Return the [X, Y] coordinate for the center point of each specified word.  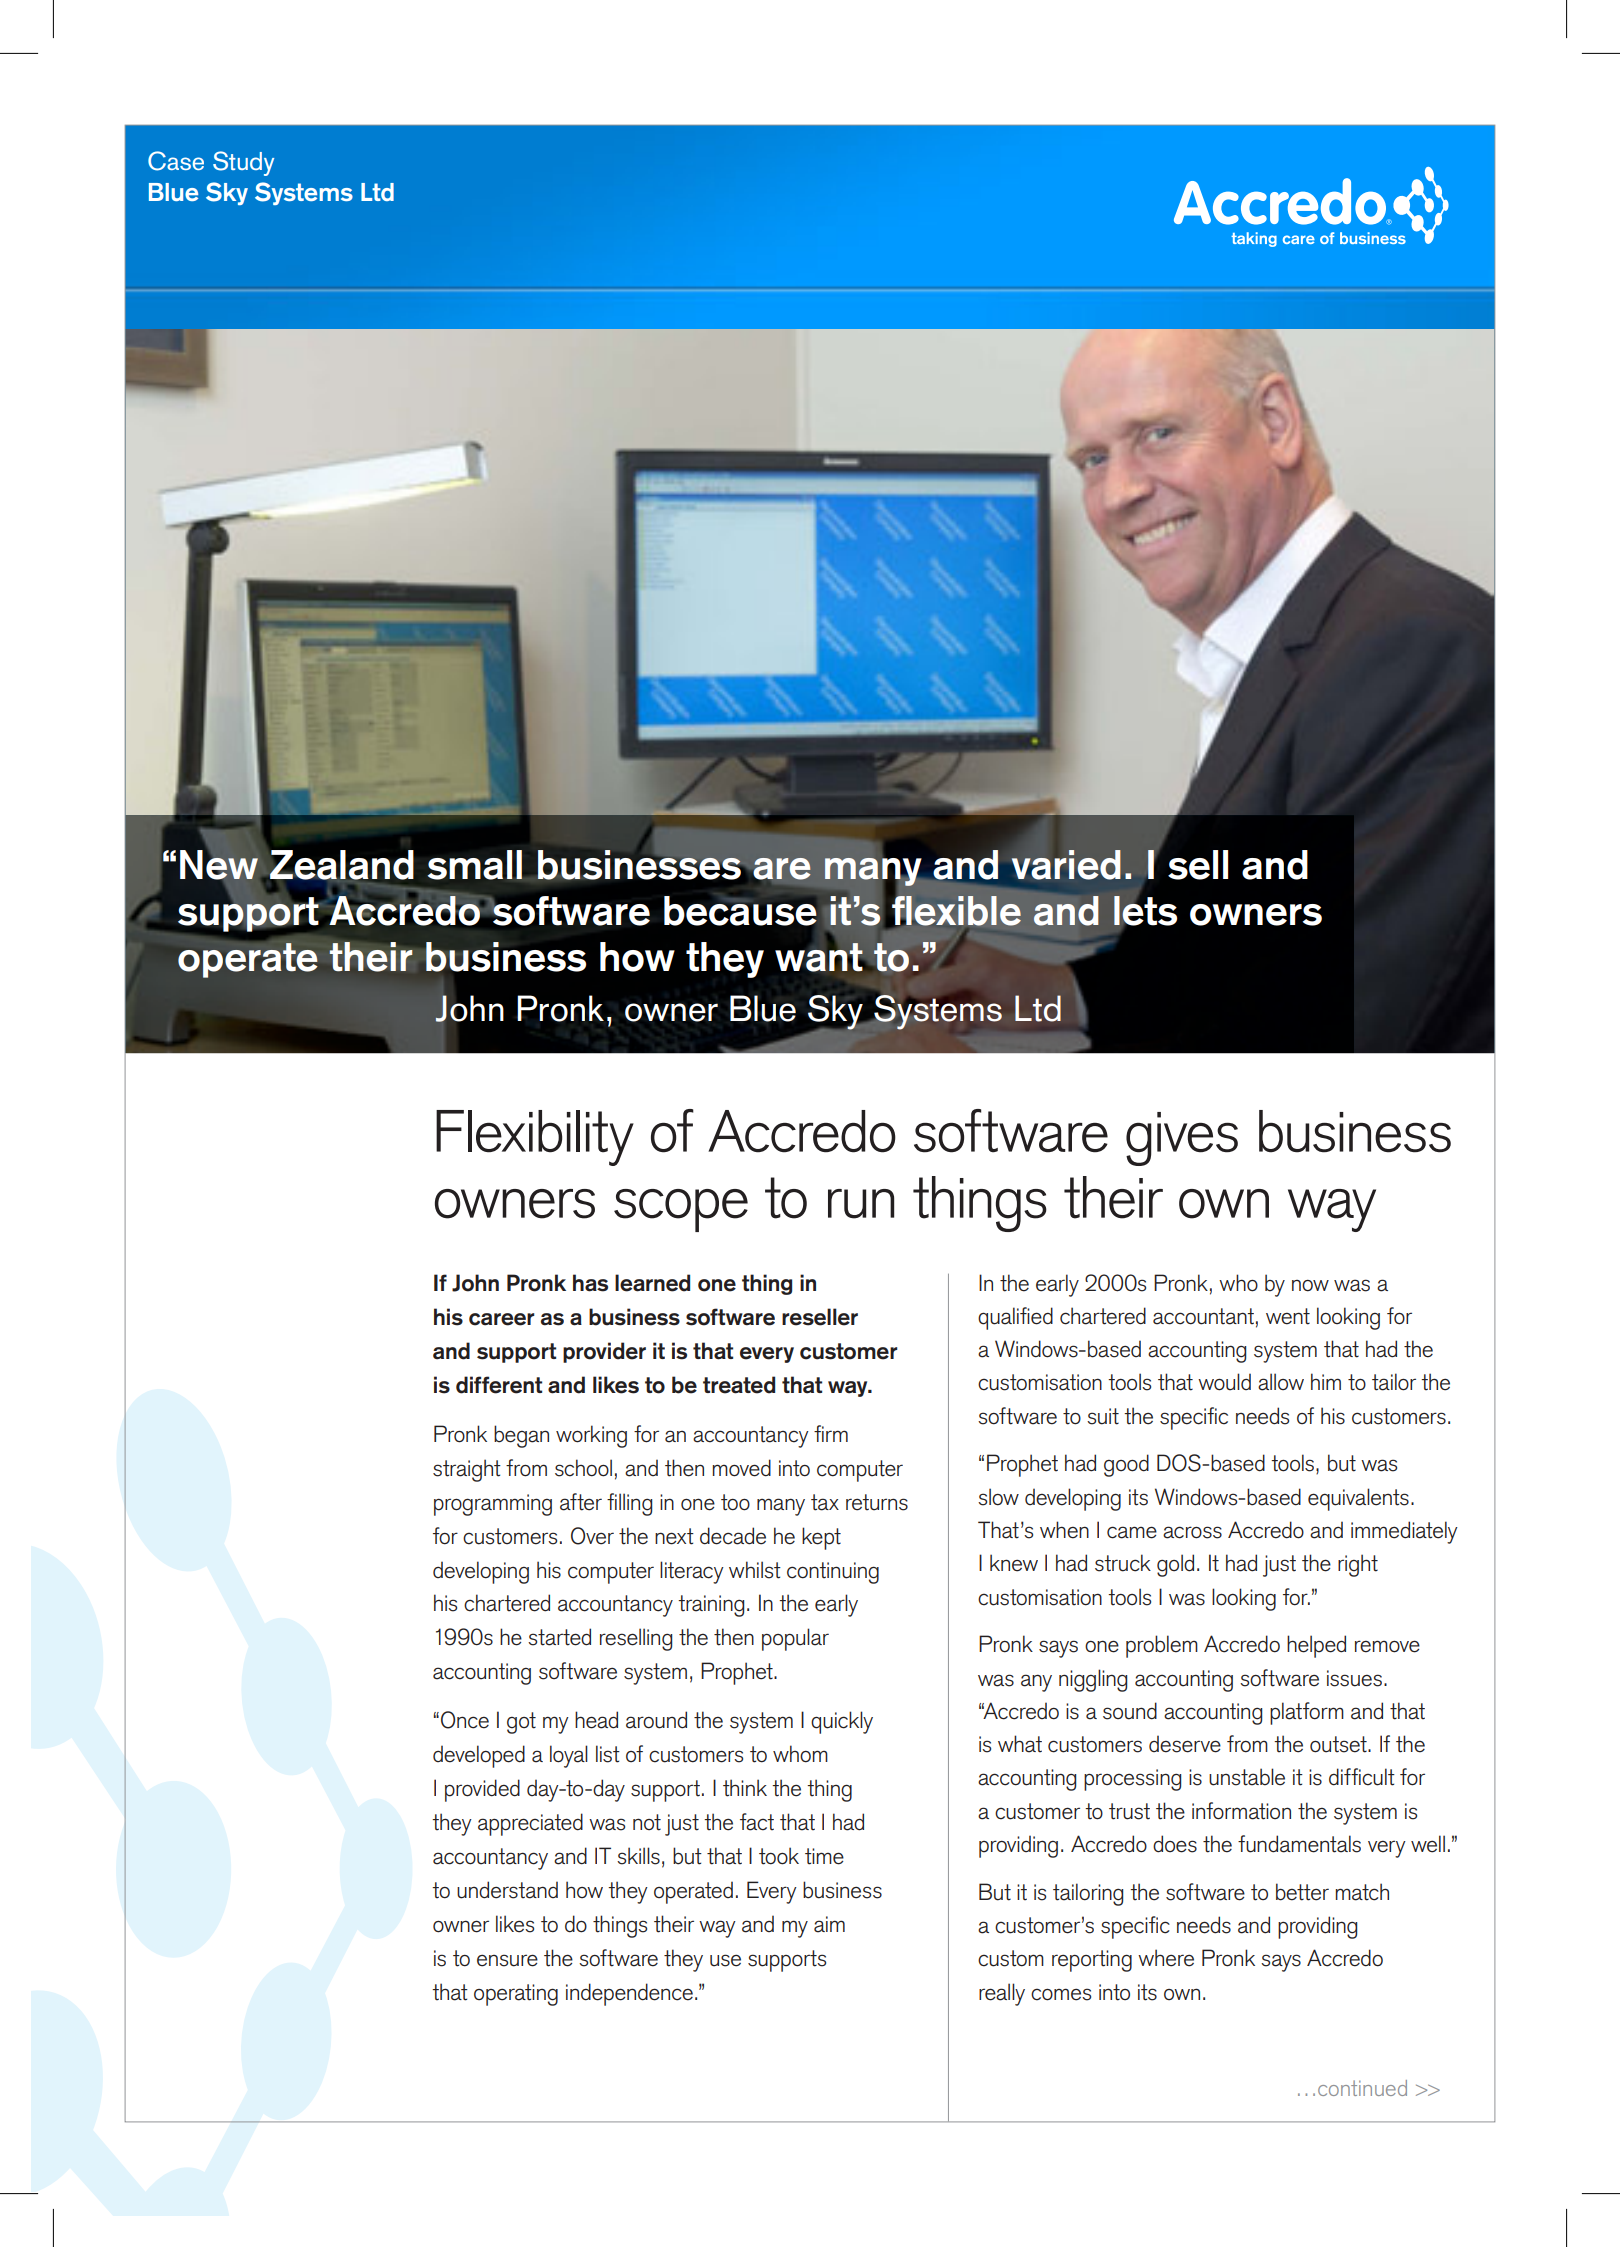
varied [1066, 865]
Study [243, 163]
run [861, 1204]
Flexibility [535, 1138]
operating [516, 1995]
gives [1182, 1139]
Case [176, 161]
